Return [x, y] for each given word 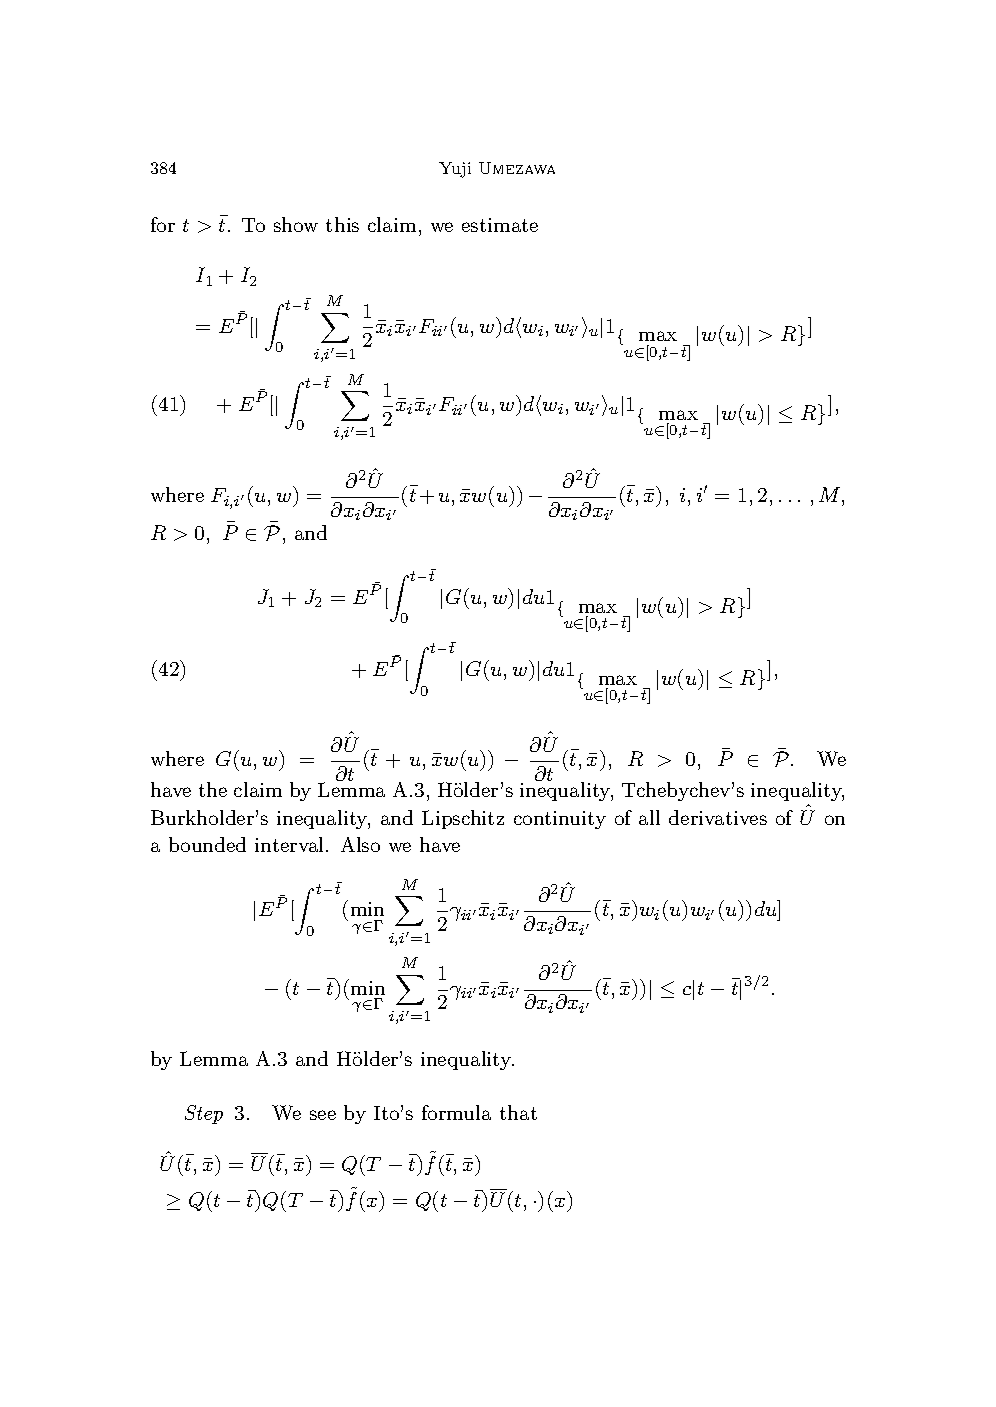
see [323, 1115]
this [342, 224]
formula [456, 1112]
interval [291, 844]
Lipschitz [463, 819]
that [518, 1112]
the [213, 789]
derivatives [718, 817]
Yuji [455, 170]
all [649, 817]
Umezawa [517, 168]
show [296, 224]
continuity [560, 820]
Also [360, 844]
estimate [500, 225]
